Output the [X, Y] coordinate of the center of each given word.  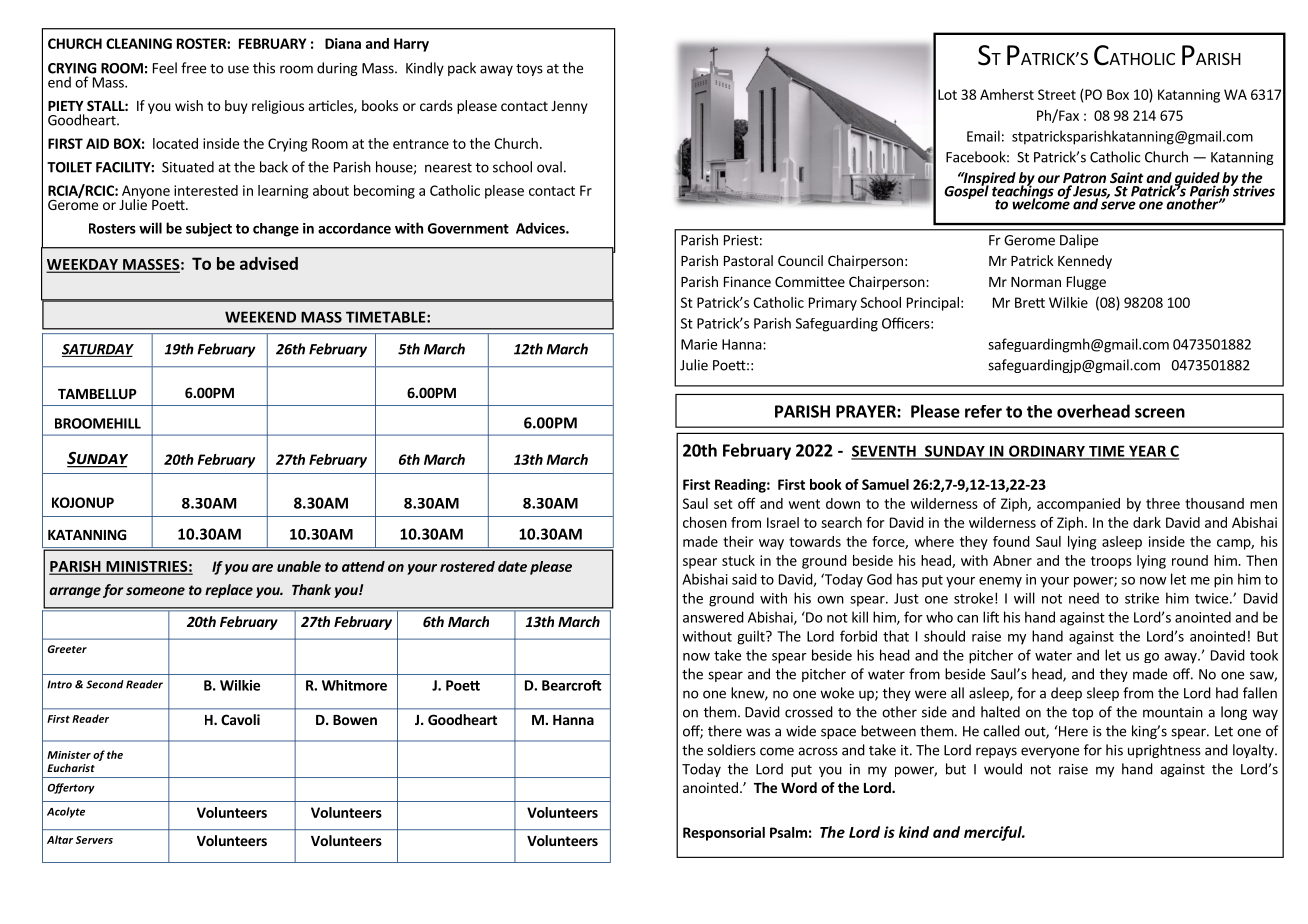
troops [1111, 562]
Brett [1030, 302]
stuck [738, 560]
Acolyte [66, 812]
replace [229, 591]
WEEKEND [260, 317]
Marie [699, 344]
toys [529, 70]
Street [1057, 94]
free [193, 68]
